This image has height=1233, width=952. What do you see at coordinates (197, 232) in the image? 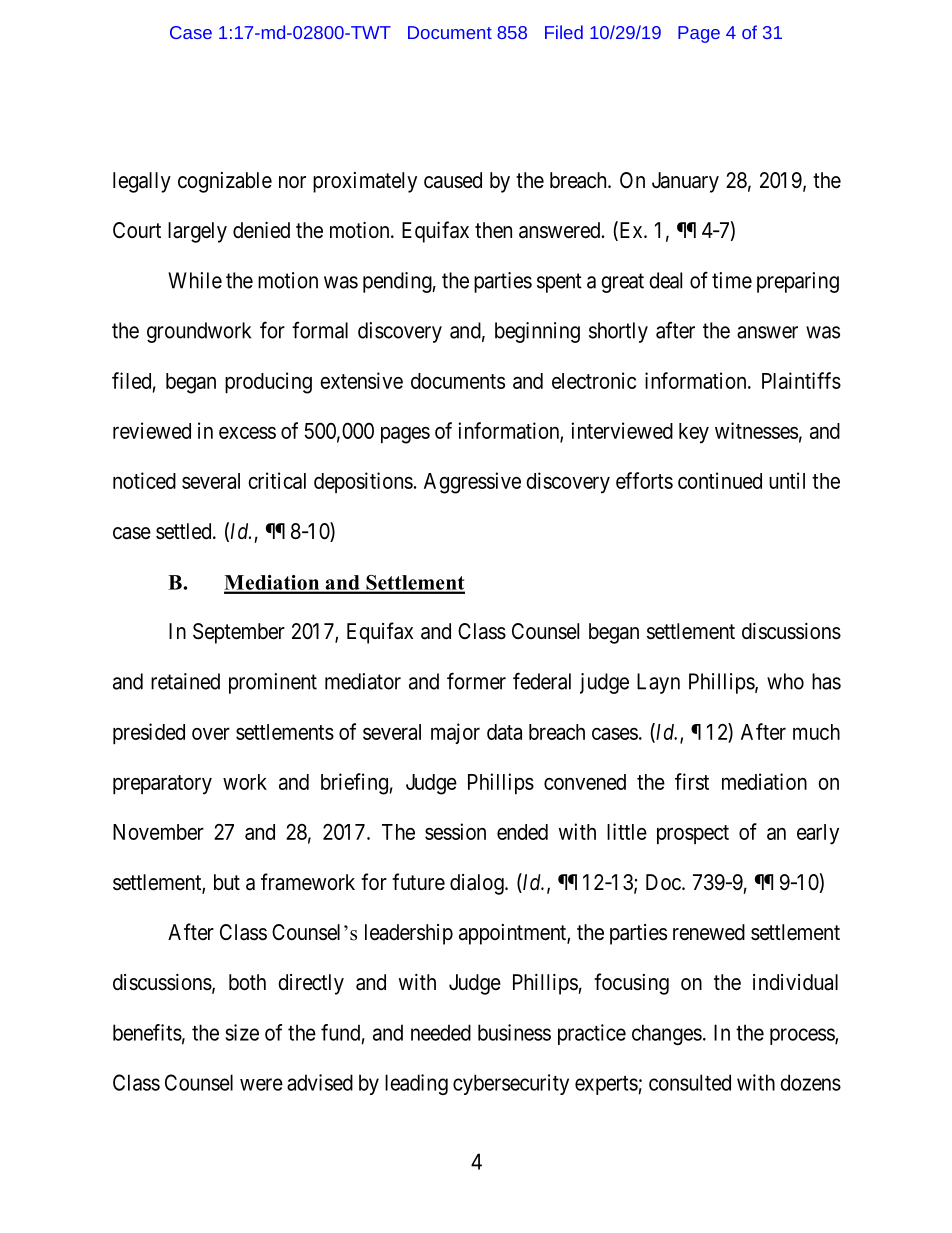
I see `largely` at bounding box center [197, 232].
